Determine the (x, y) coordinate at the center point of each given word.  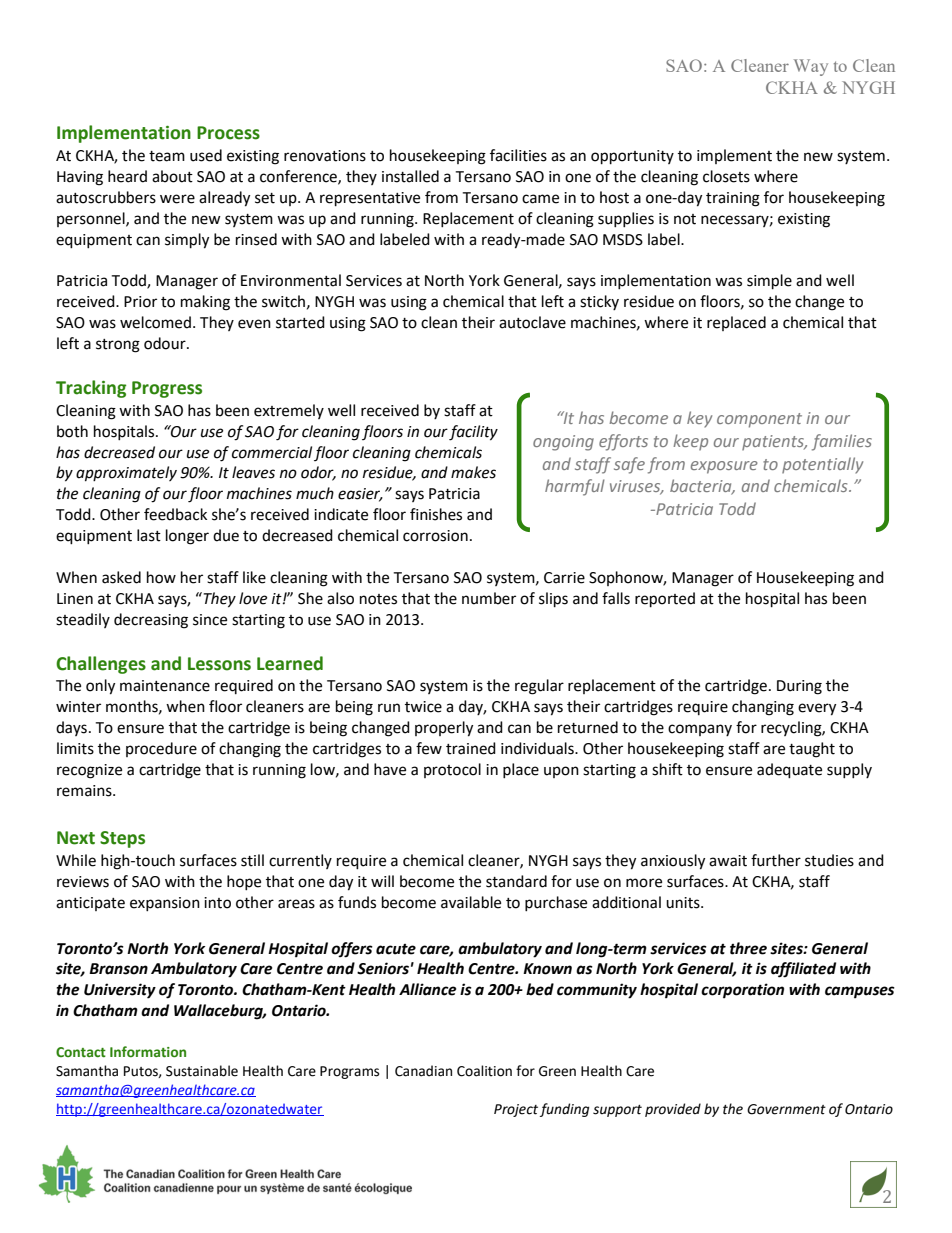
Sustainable (202, 1071)
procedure (161, 749)
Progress (167, 389)
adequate (789, 771)
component (759, 420)
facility (473, 433)
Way (811, 67)
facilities (518, 155)
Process (228, 133)
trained (471, 748)
